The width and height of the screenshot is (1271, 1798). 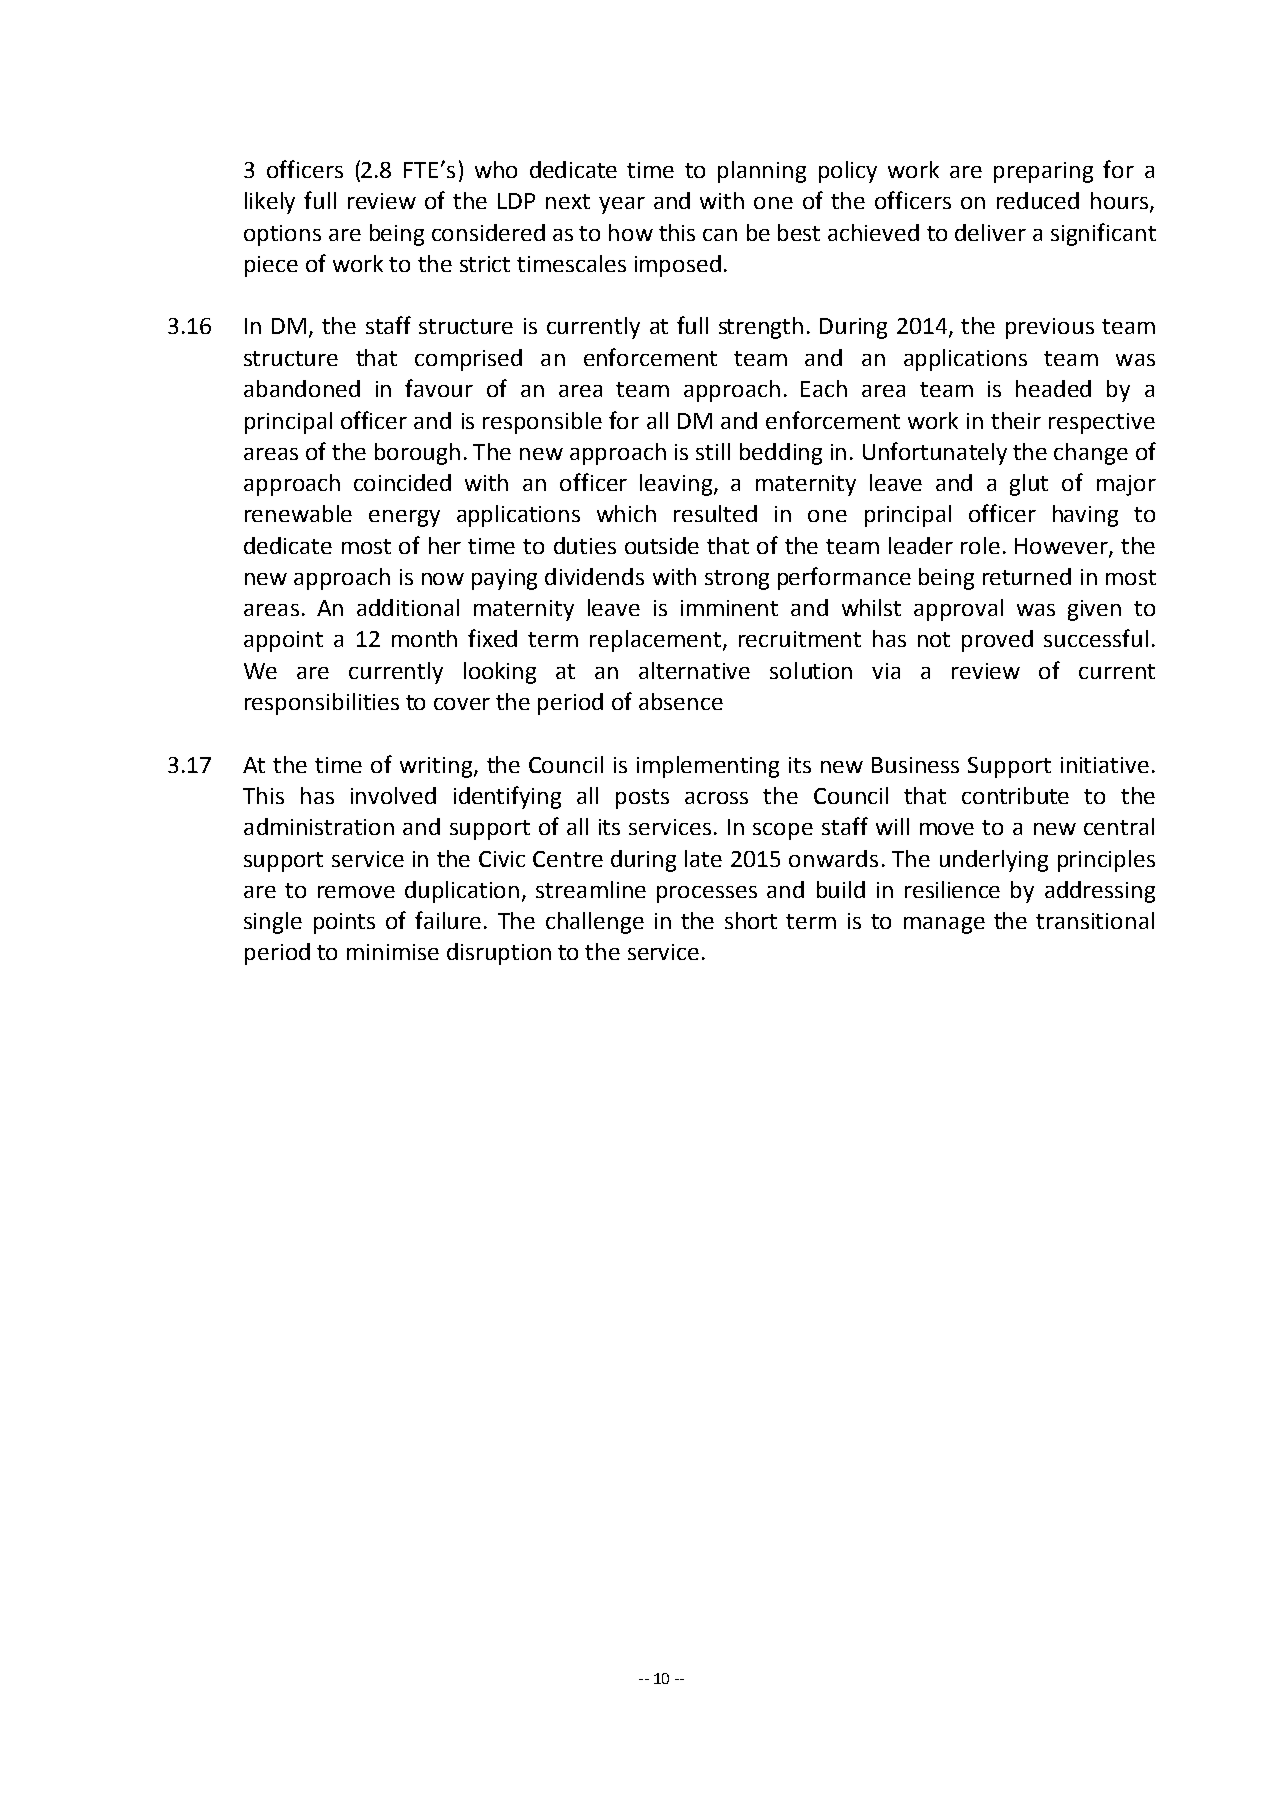 I want to click on outside, so click(x=662, y=545).
